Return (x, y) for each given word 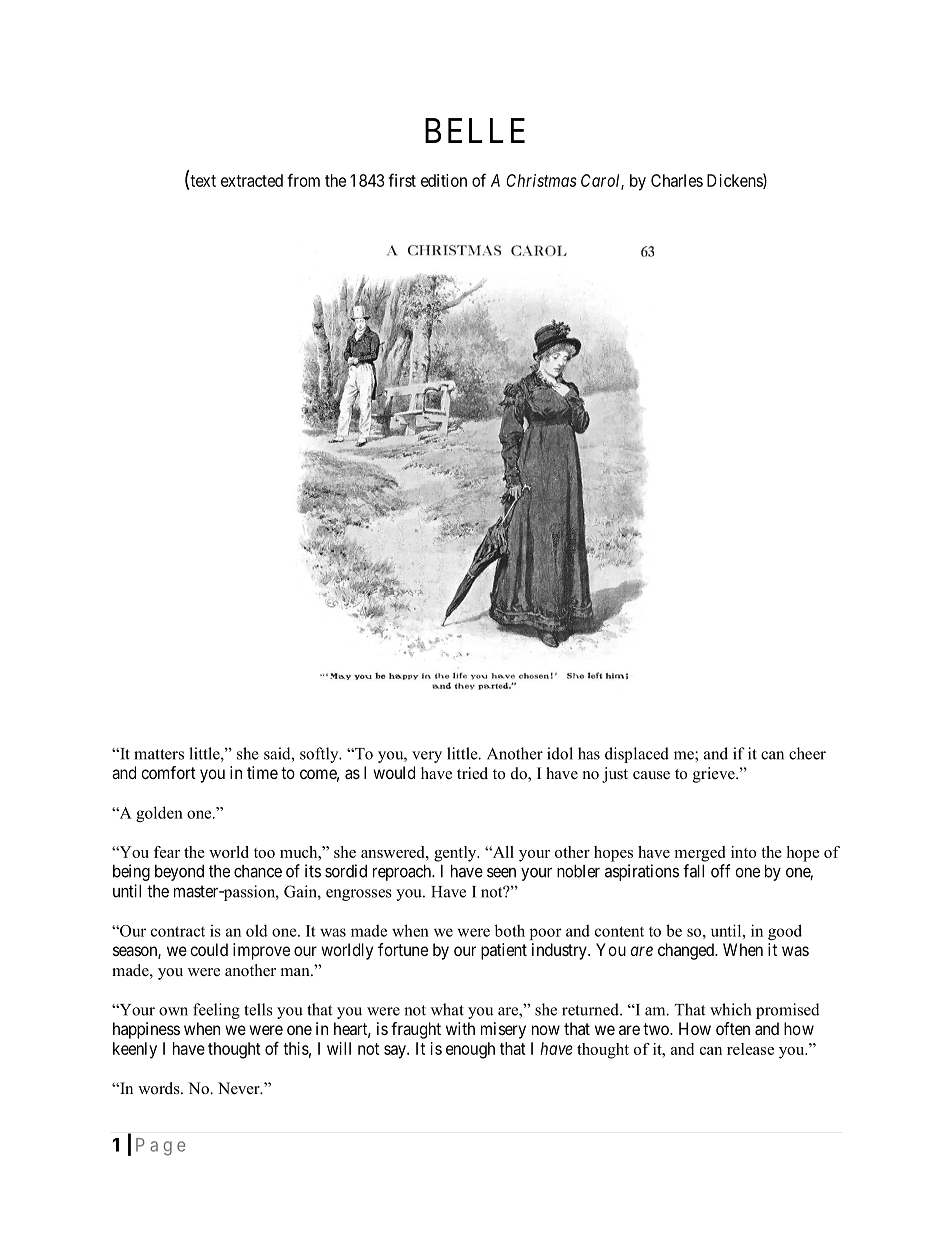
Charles (677, 180)
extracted (252, 180)
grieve (715, 775)
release (750, 1049)
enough (470, 1050)
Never (240, 1088)
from (303, 180)
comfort (168, 772)
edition (444, 180)
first (402, 180)
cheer (807, 753)
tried (472, 773)
